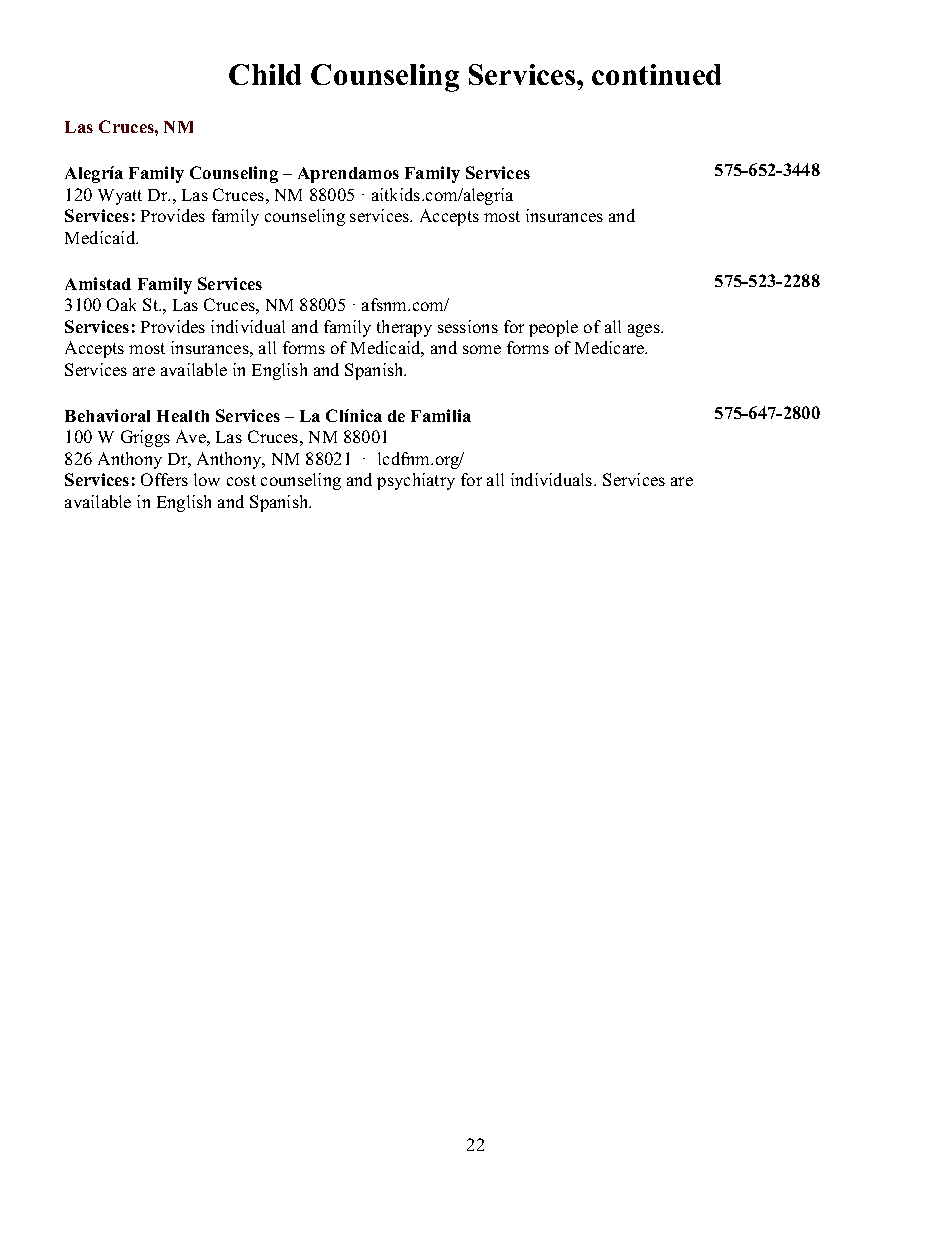  Describe the element at coordinates (164, 479) in the screenshot. I see `Offers` at that location.
